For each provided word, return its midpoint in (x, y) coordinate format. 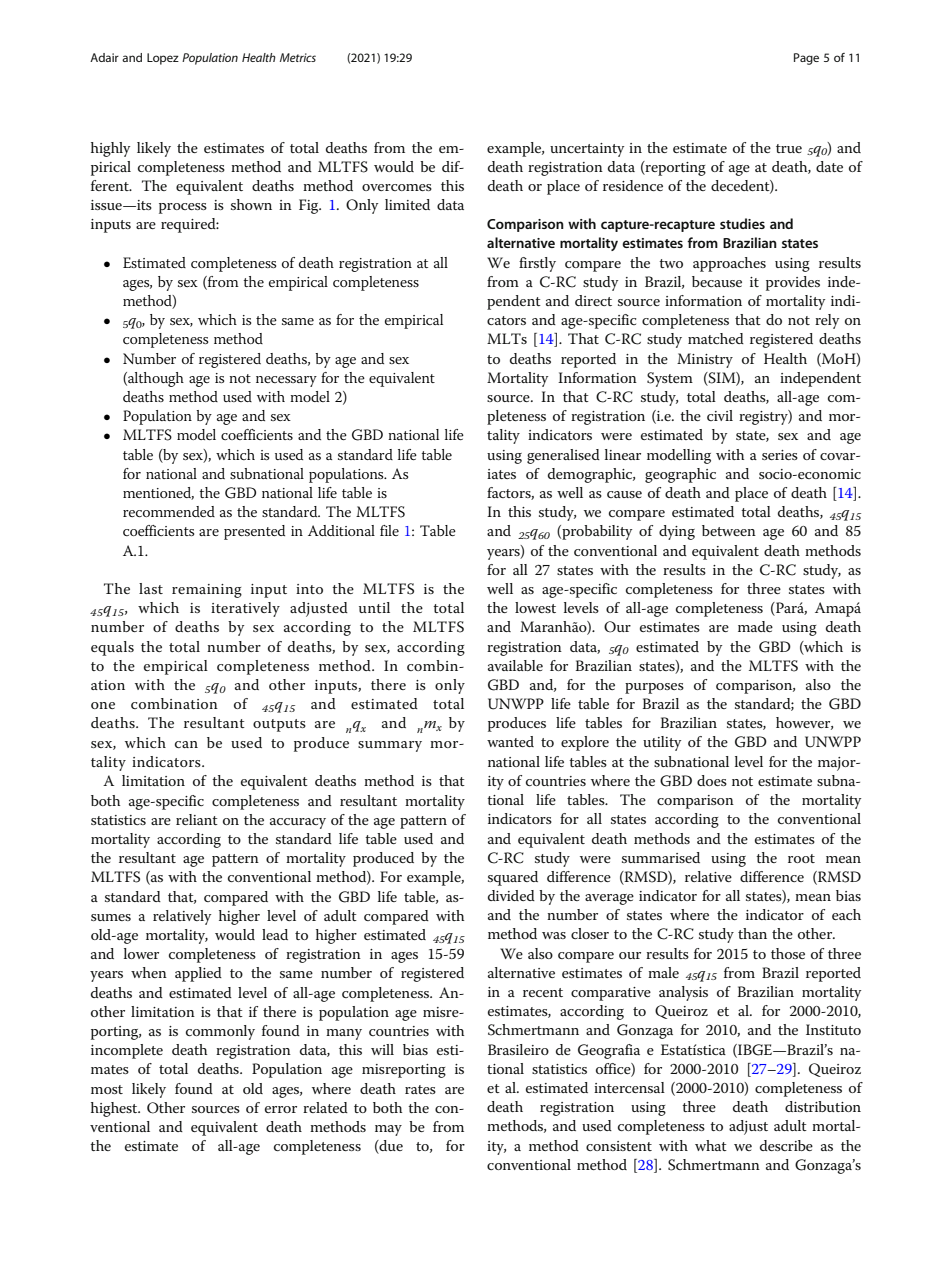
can (186, 744)
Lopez (163, 59)
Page (806, 59)
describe (786, 1145)
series (780, 455)
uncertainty (587, 150)
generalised (563, 456)
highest (115, 1109)
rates (420, 1089)
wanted (510, 741)
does (712, 780)
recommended (169, 511)
